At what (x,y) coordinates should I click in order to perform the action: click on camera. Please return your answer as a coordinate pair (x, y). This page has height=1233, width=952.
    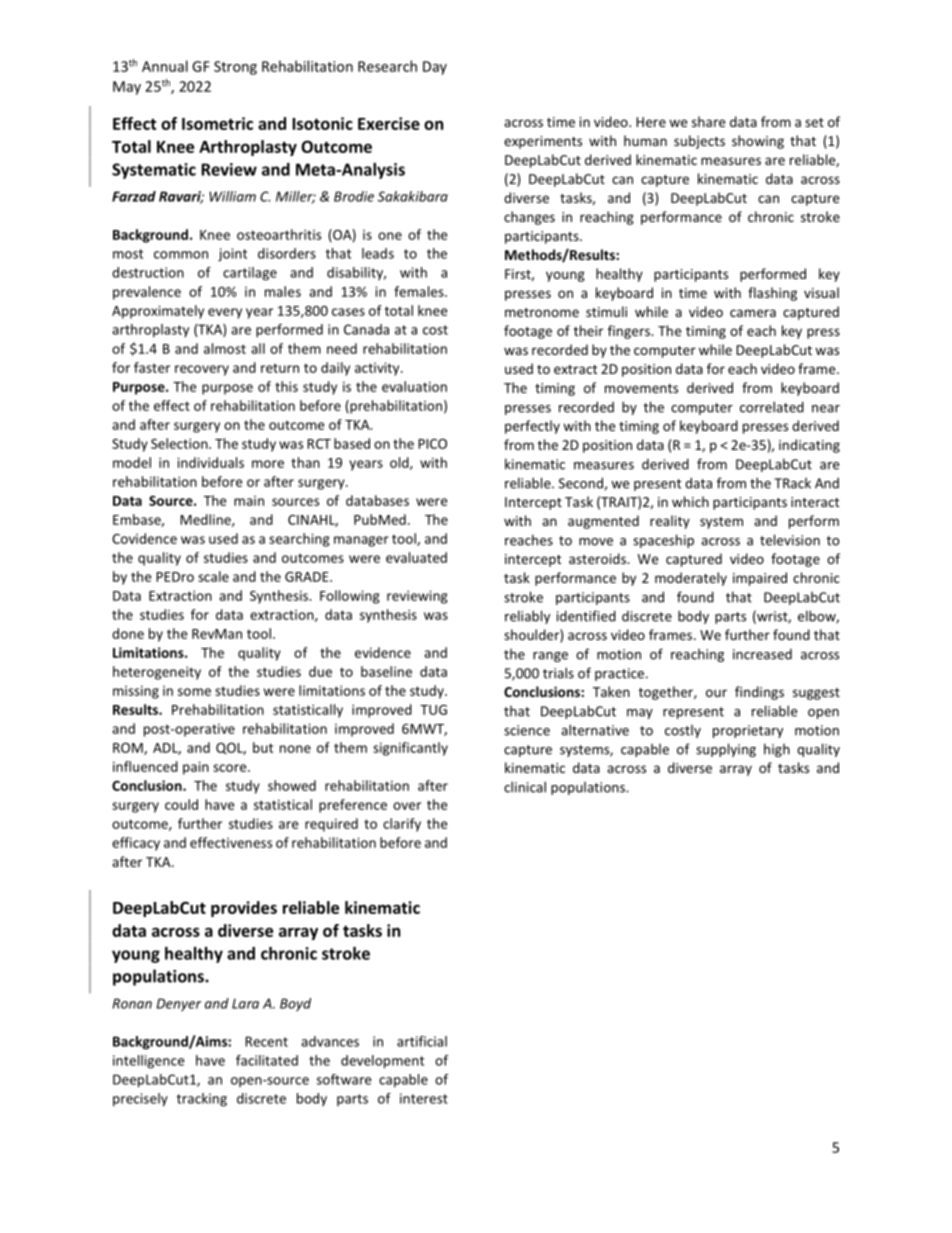
    Looking at the image, I should click on (753, 313).
